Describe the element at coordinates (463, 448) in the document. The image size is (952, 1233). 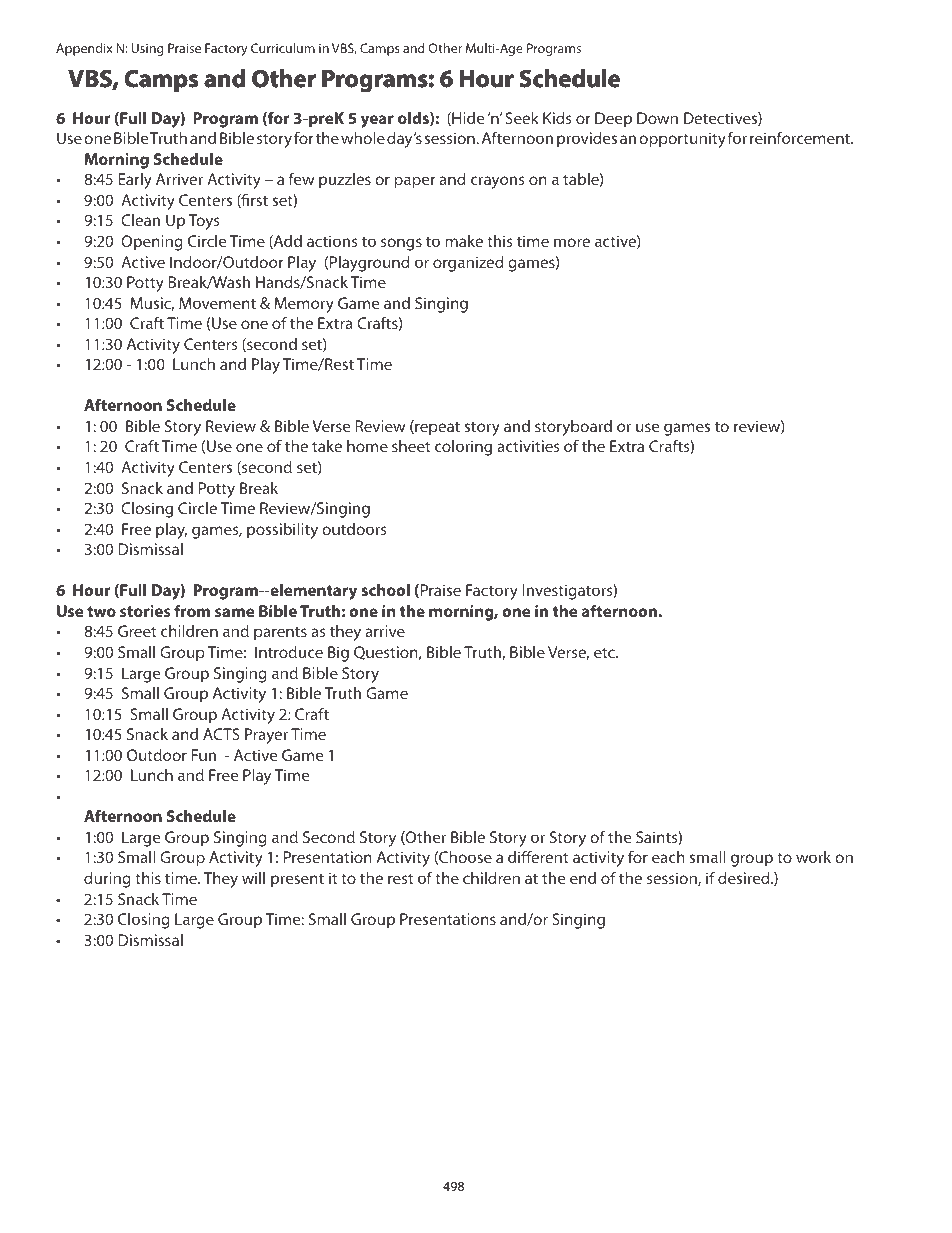
I see `coloring` at that location.
